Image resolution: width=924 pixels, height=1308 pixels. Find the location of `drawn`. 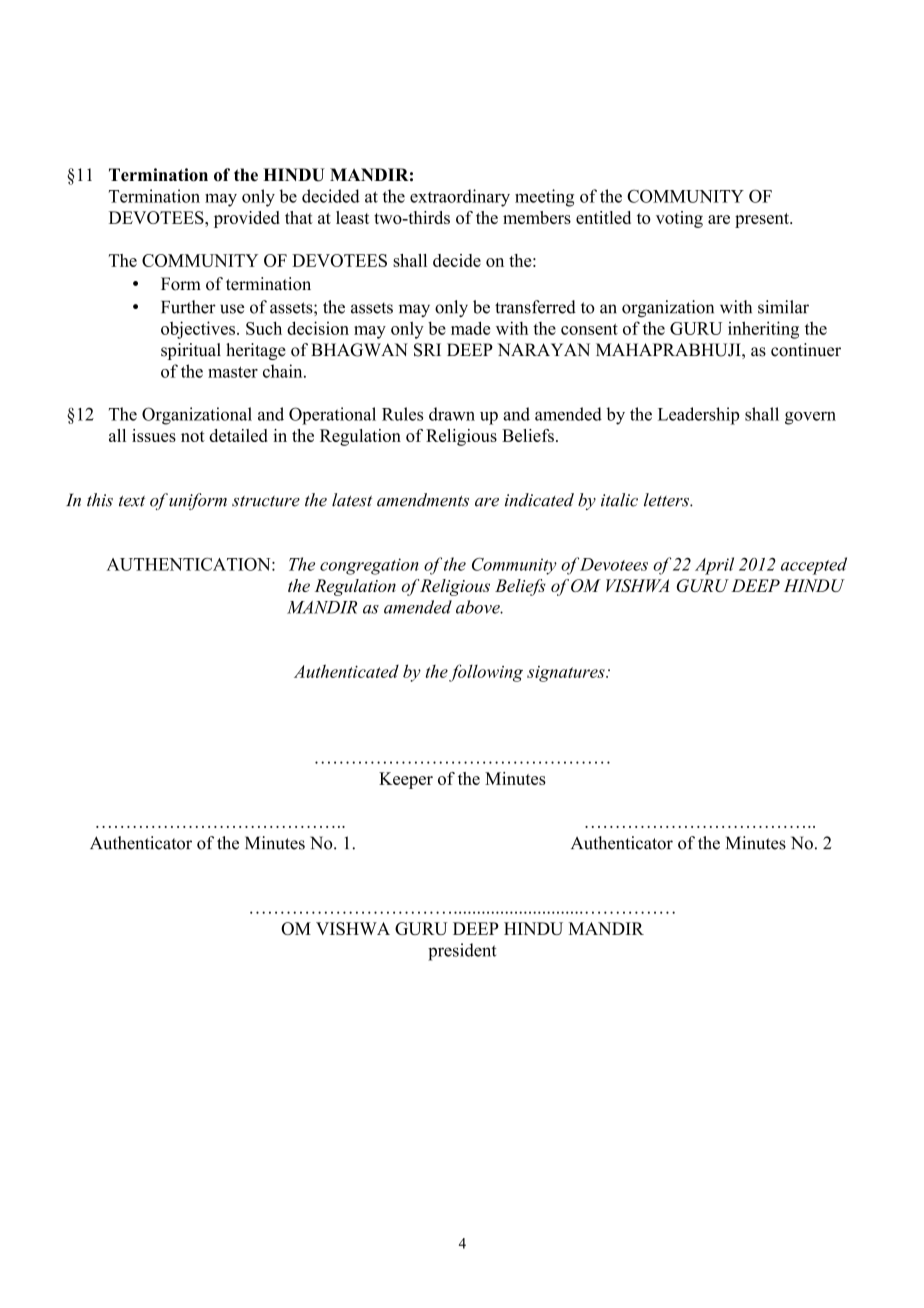

drawn is located at coordinates (452, 414).
